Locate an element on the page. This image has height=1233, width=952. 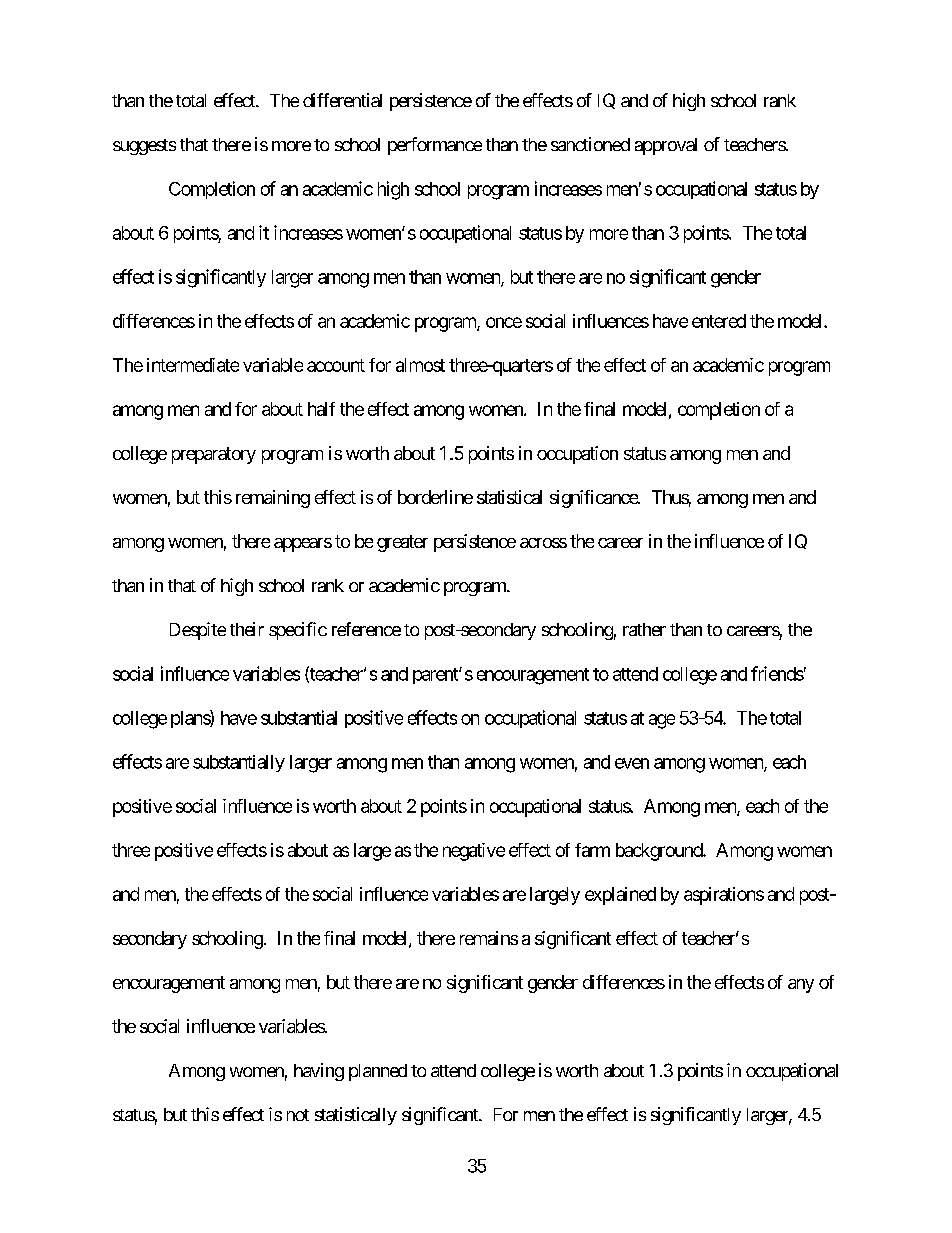
not is located at coordinates (298, 1115).
